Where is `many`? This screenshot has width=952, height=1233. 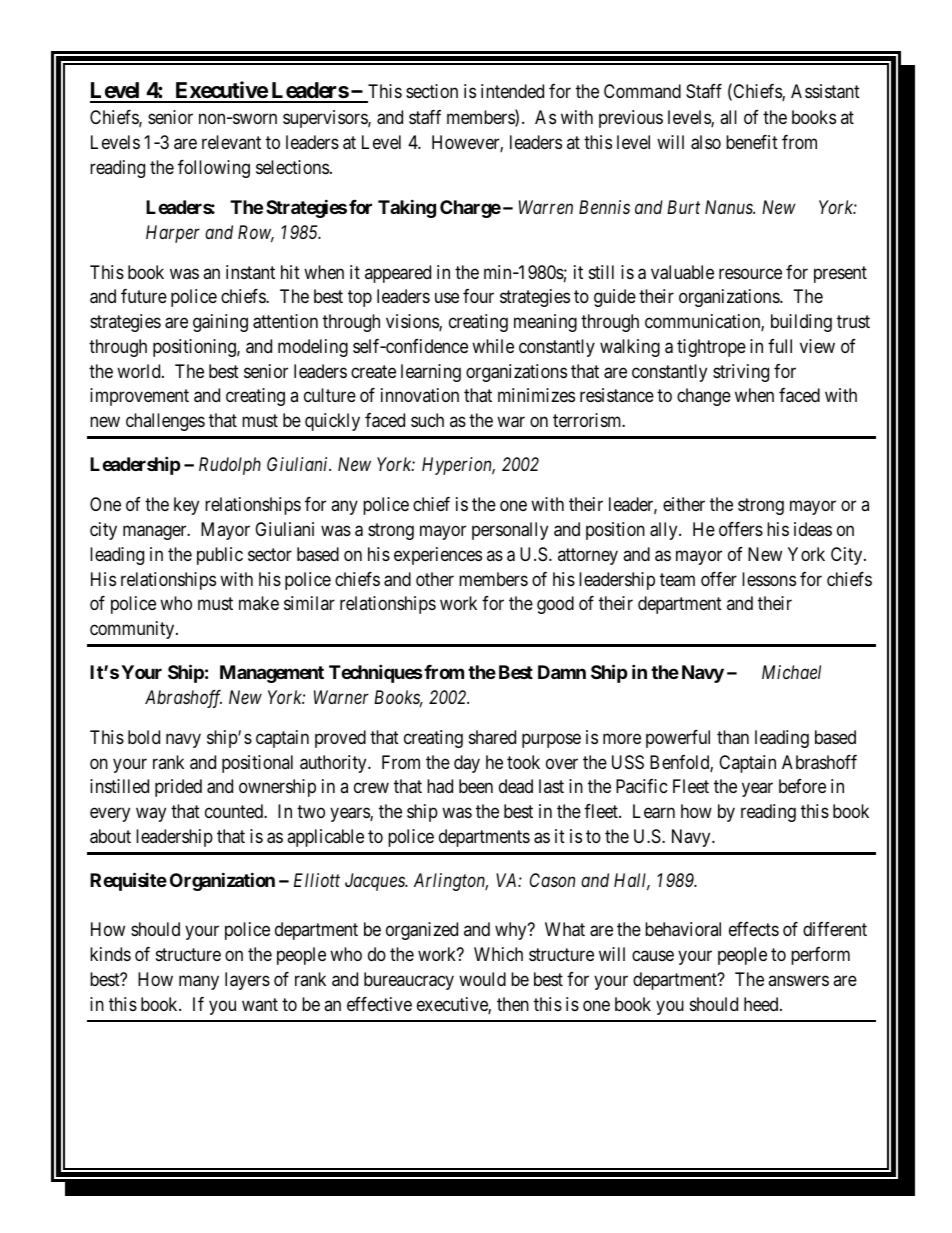
many is located at coordinates (199, 982).
